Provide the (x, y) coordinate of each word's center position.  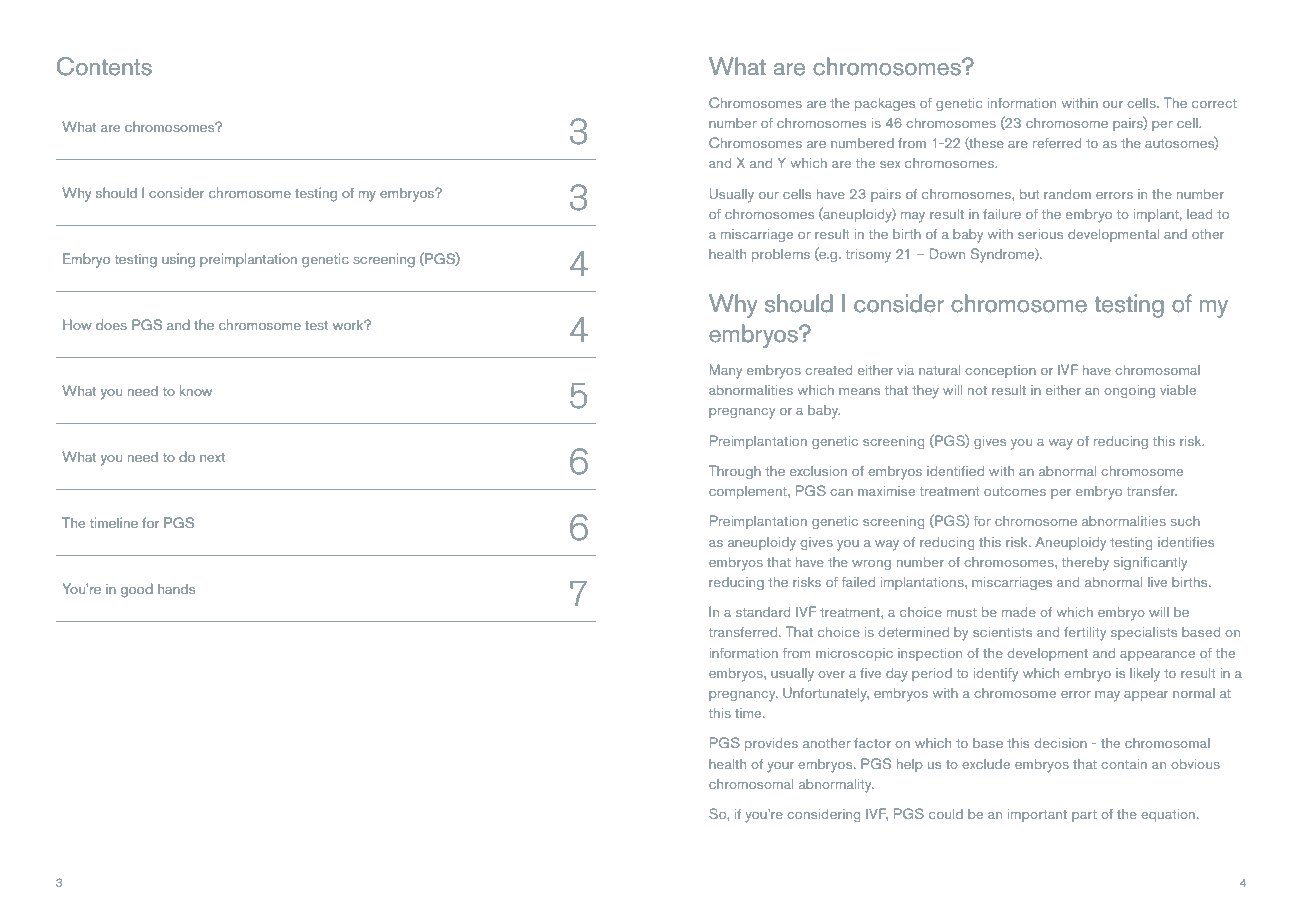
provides (771, 744)
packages (885, 104)
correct (1214, 103)
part (1084, 816)
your (780, 767)
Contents (104, 66)
